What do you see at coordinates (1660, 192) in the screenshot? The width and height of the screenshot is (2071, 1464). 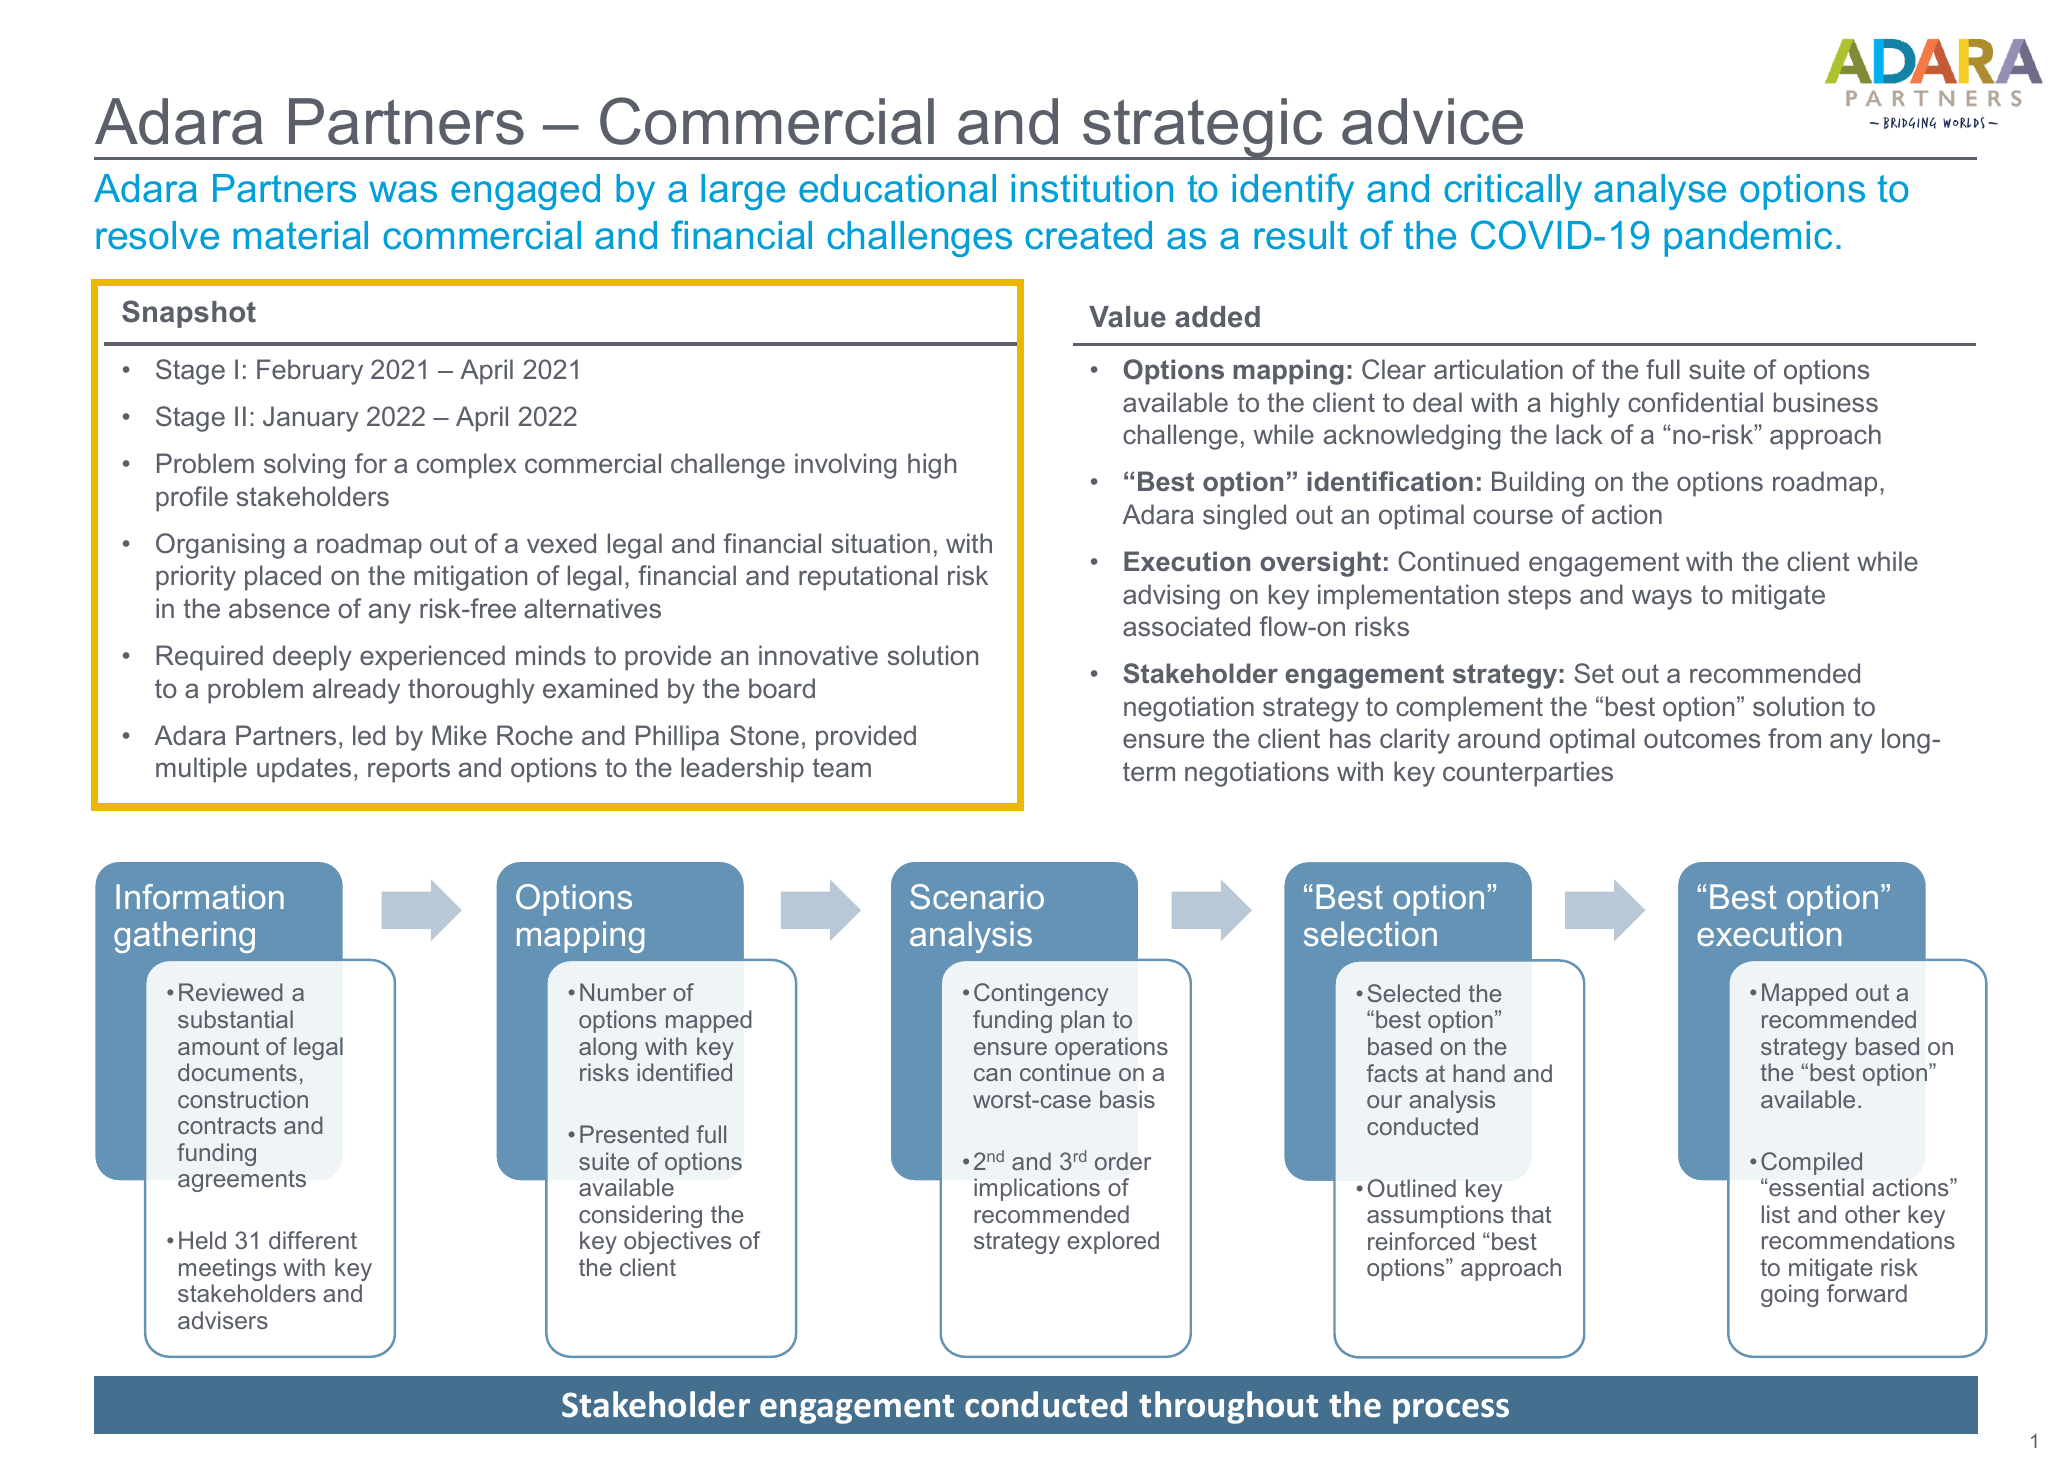 I see `analyse` at bounding box center [1660, 192].
